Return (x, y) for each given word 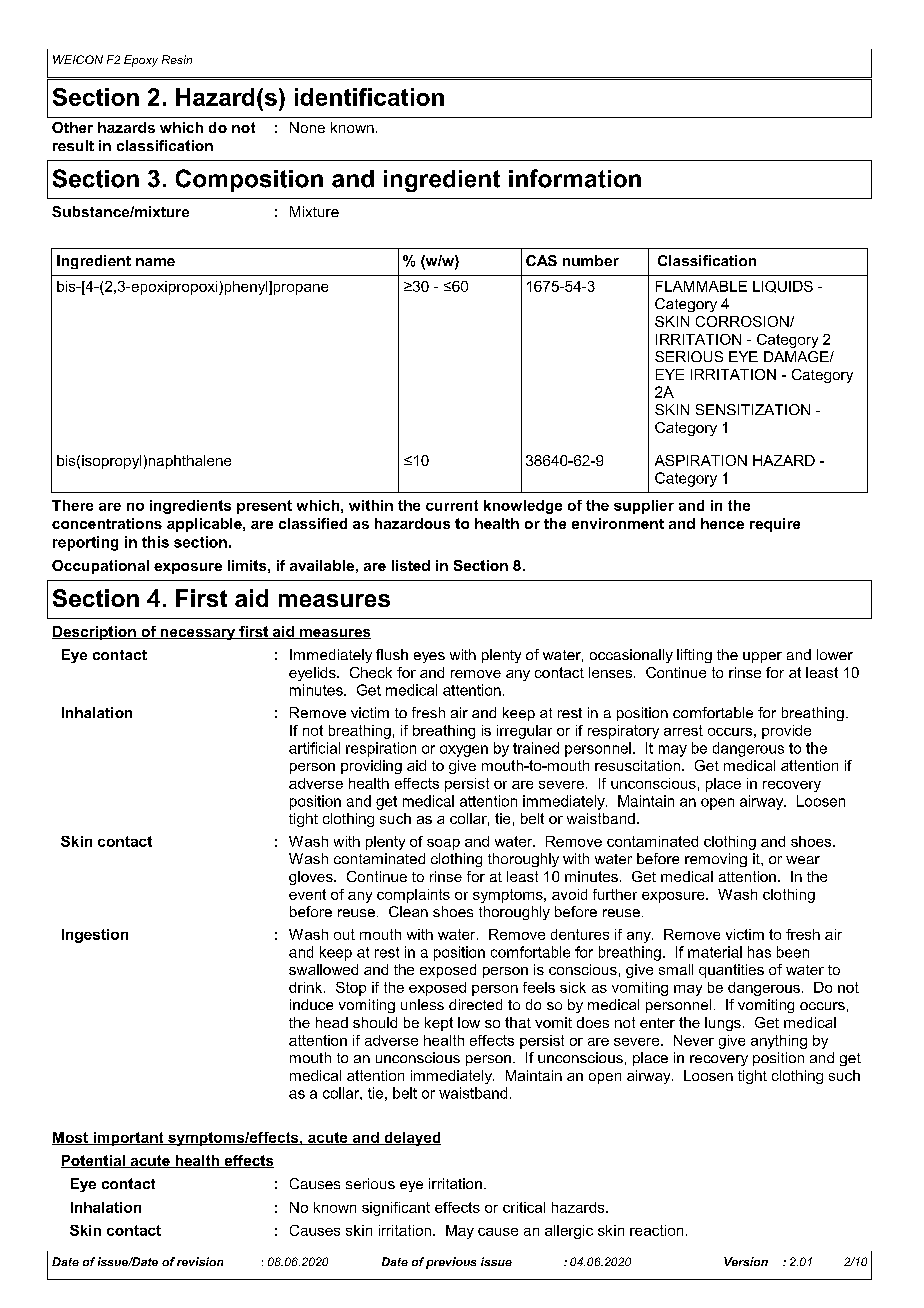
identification (369, 97)
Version (746, 1261)
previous (451, 1263)
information (575, 178)
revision (200, 1261)
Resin (177, 59)
